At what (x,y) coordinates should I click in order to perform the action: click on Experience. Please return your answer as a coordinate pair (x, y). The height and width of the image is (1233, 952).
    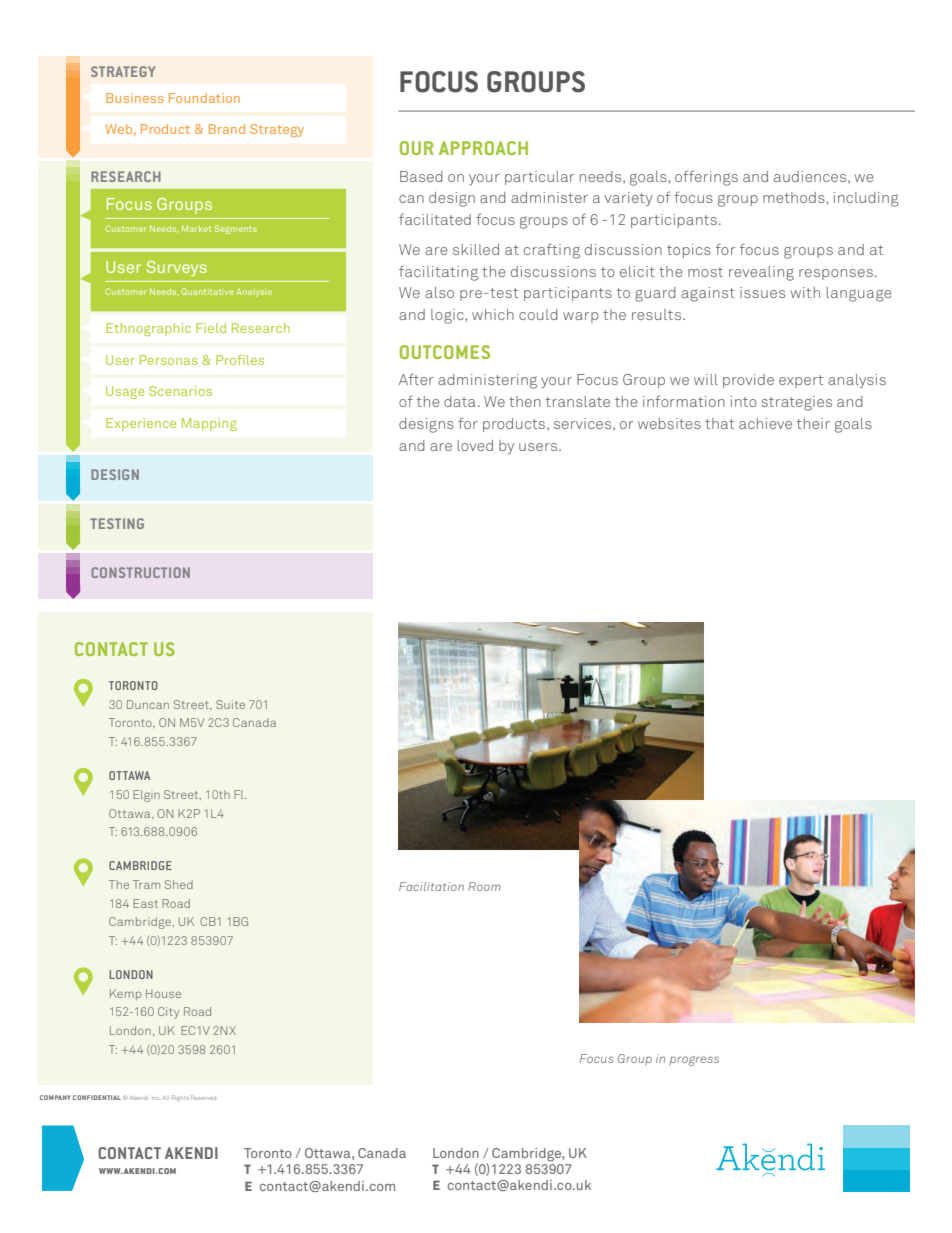
    Looking at the image, I should click on (141, 424).
